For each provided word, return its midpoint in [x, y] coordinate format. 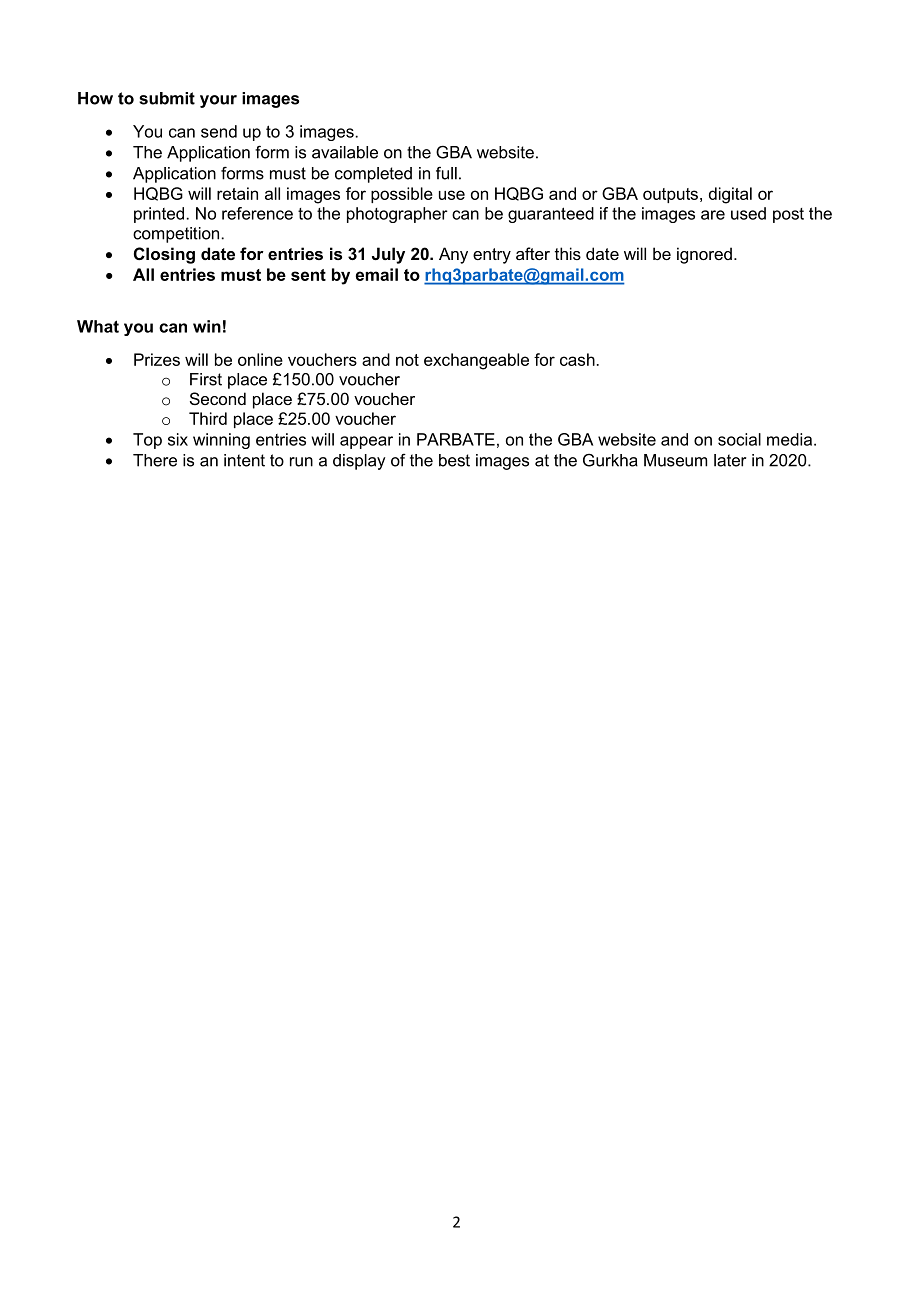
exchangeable [476, 361]
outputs [670, 195]
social [739, 439]
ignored [704, 255]
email [377, 274]
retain [237, 193]
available [345, 152]
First [206, 379]
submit [167, 98]
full [446, 173]
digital [730, 195]
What [98, 326]
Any [453, 255]
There [155, 460]
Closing [164, 255]
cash [577, 359]
